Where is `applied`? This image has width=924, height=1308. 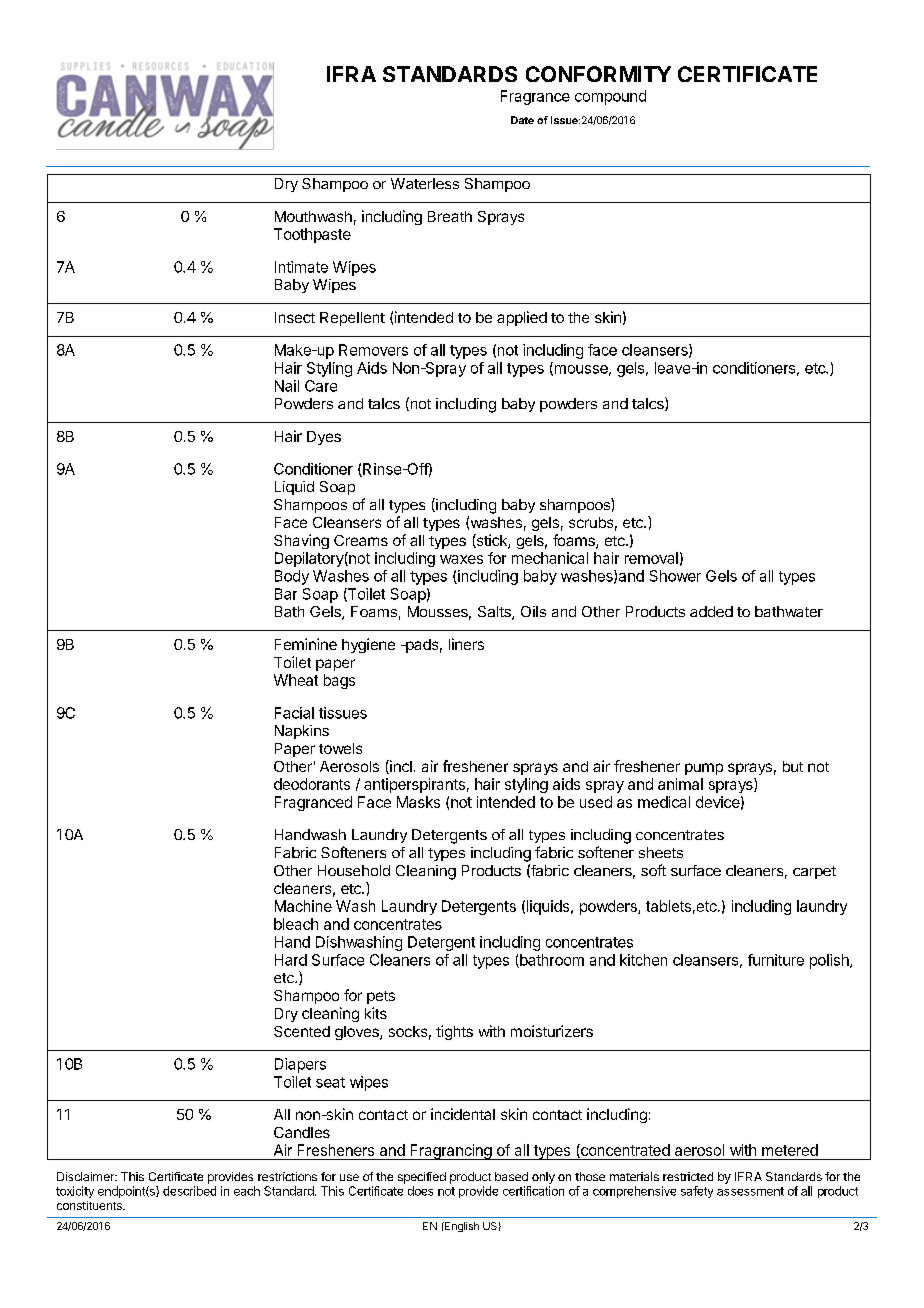 applied is located at coordinates (522, 318).
